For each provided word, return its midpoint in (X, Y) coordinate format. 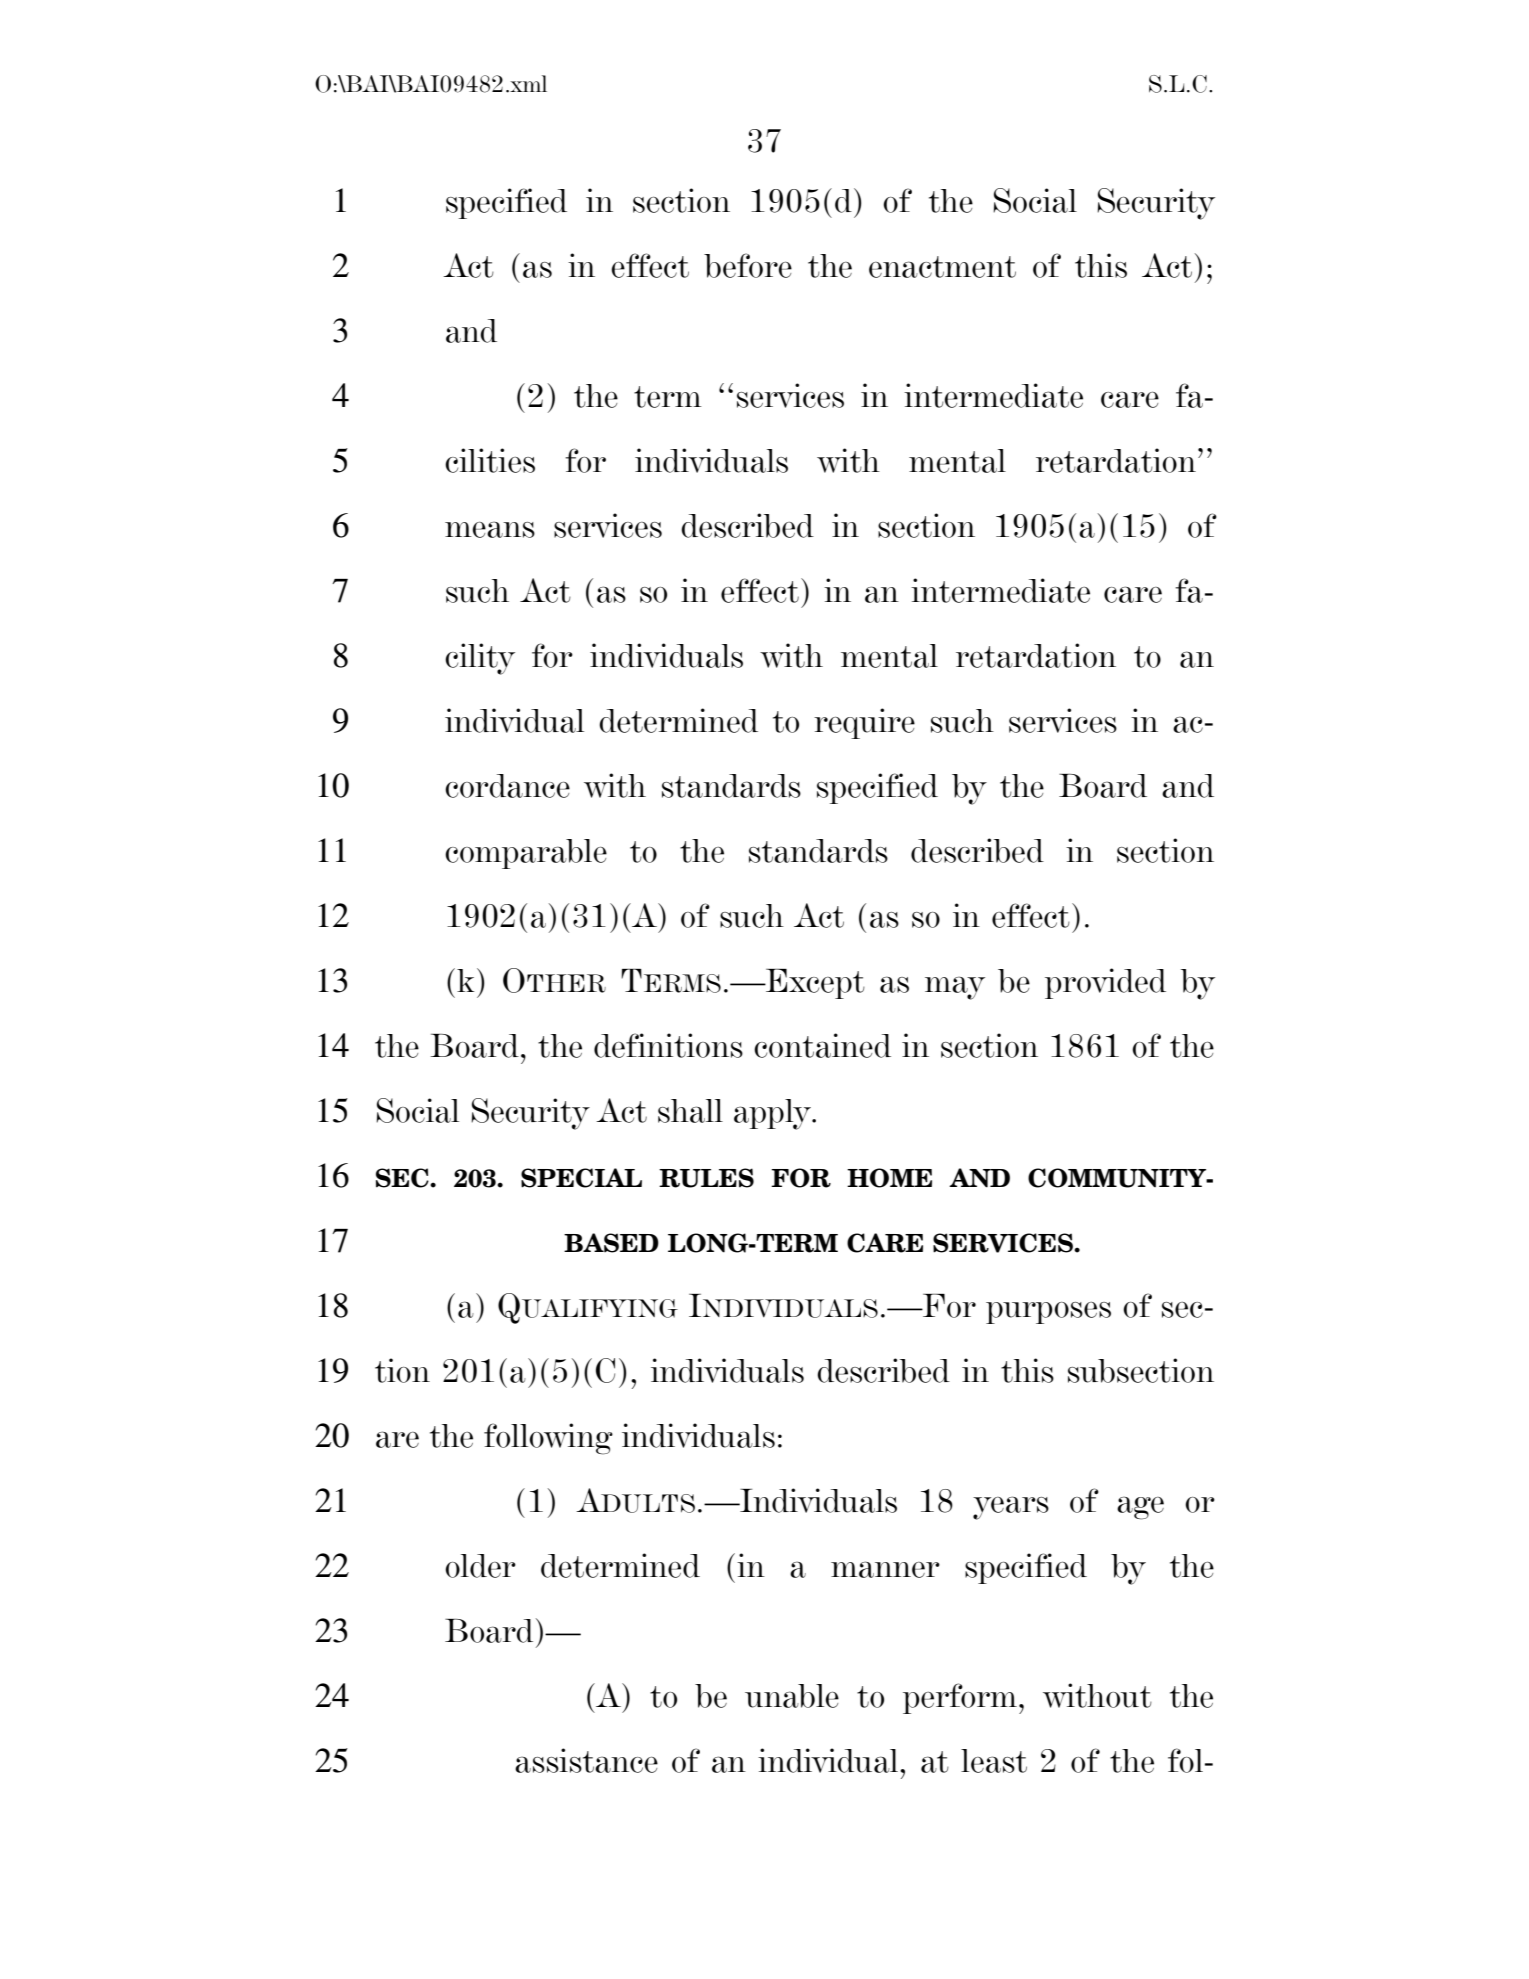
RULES (706, 1178)
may (955, 988)
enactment (942, 267)
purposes (1048, 1313)
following (548, 1439)
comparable (526, 854)
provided (1105, 983)
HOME (889, 1178)
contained (822, 1045)
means (490, 529)
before (748, 265)
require (864, 723)
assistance (586, 1760)
